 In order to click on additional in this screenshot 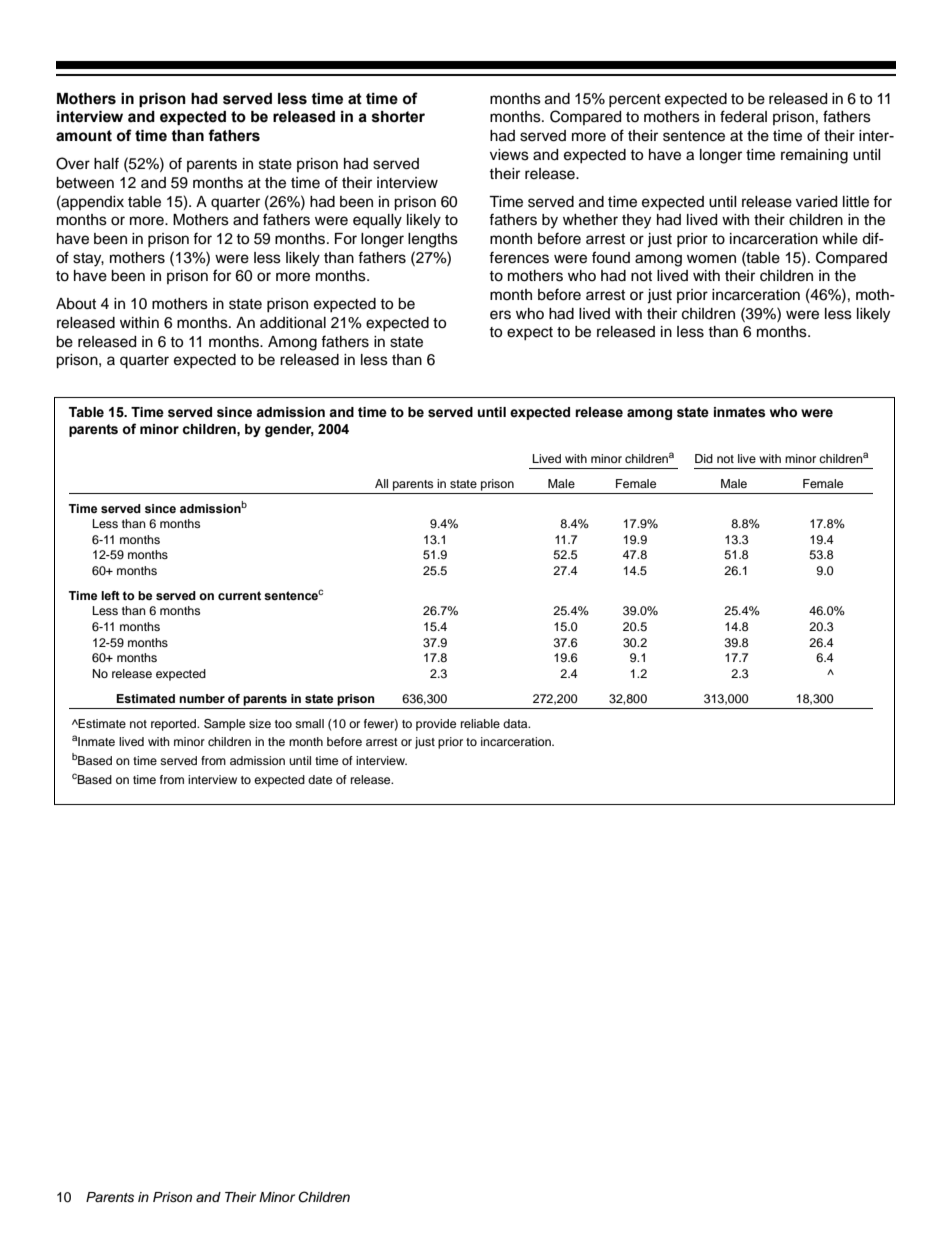, I will do `click(293, 323)`.
